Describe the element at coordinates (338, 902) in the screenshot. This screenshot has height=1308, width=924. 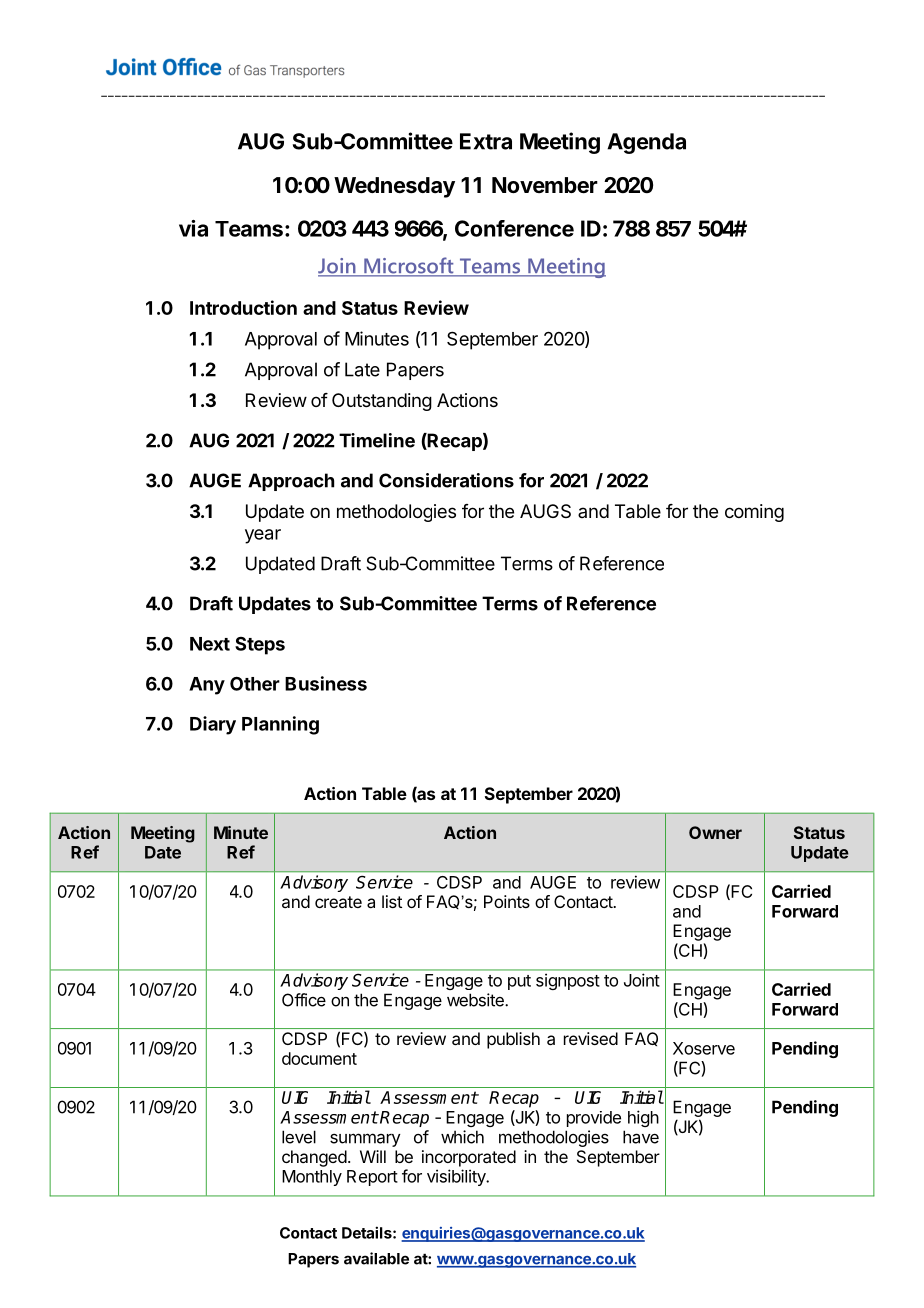
I see `create` at that location.
